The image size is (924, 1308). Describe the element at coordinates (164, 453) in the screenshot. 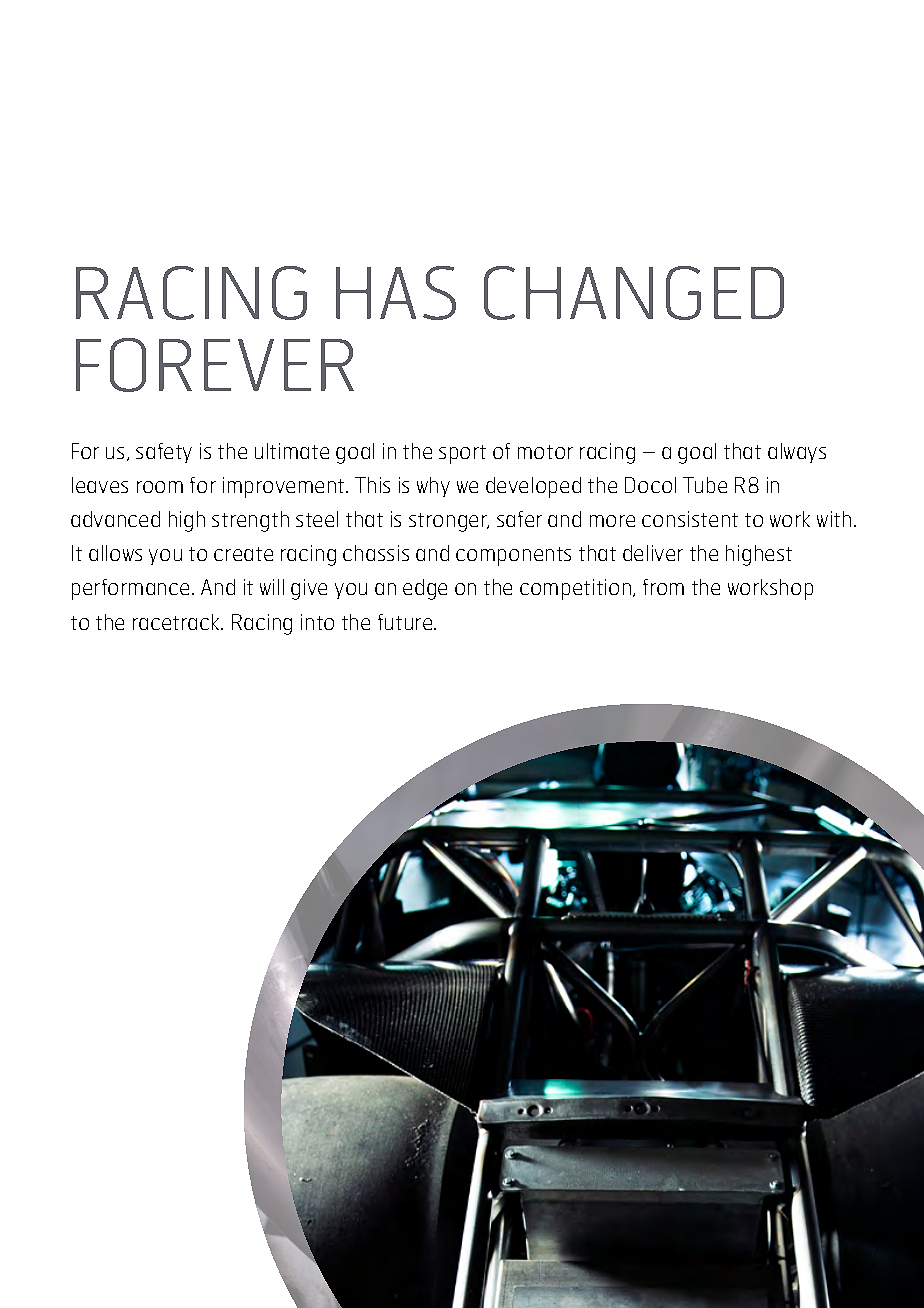

I see `safety` at that location.
